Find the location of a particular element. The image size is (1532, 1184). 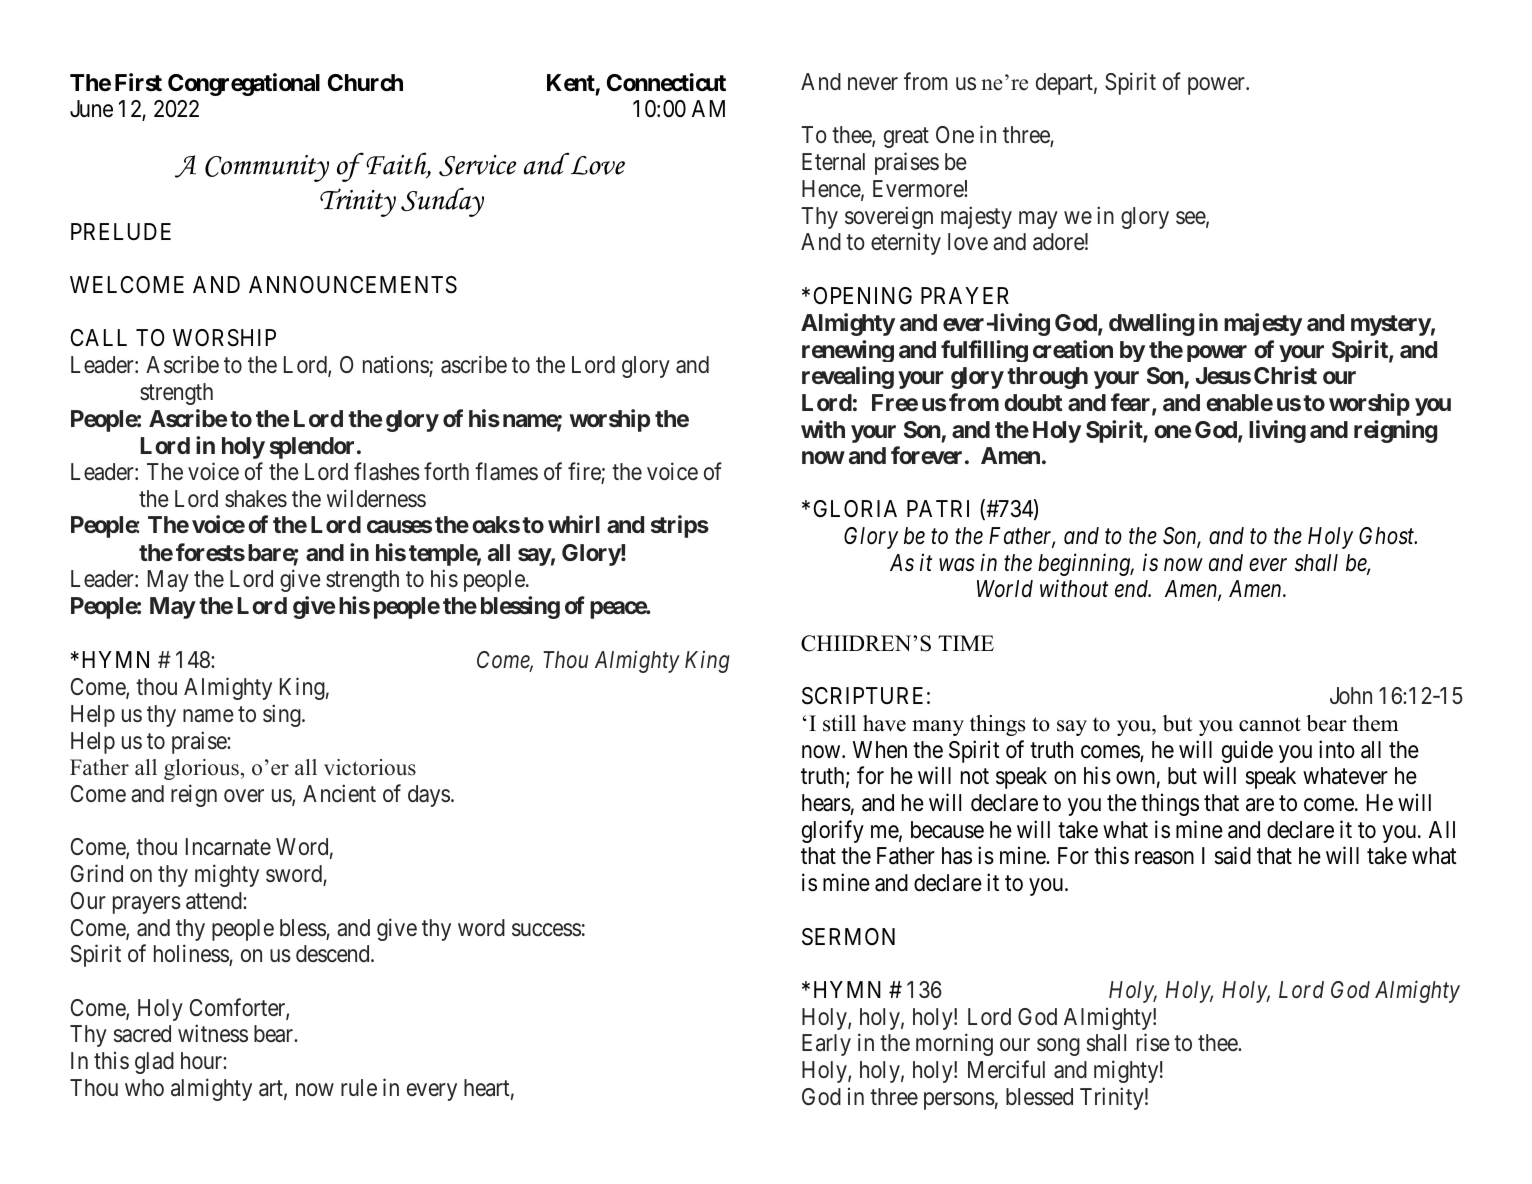

nations is located at coordinates (396, 365).
